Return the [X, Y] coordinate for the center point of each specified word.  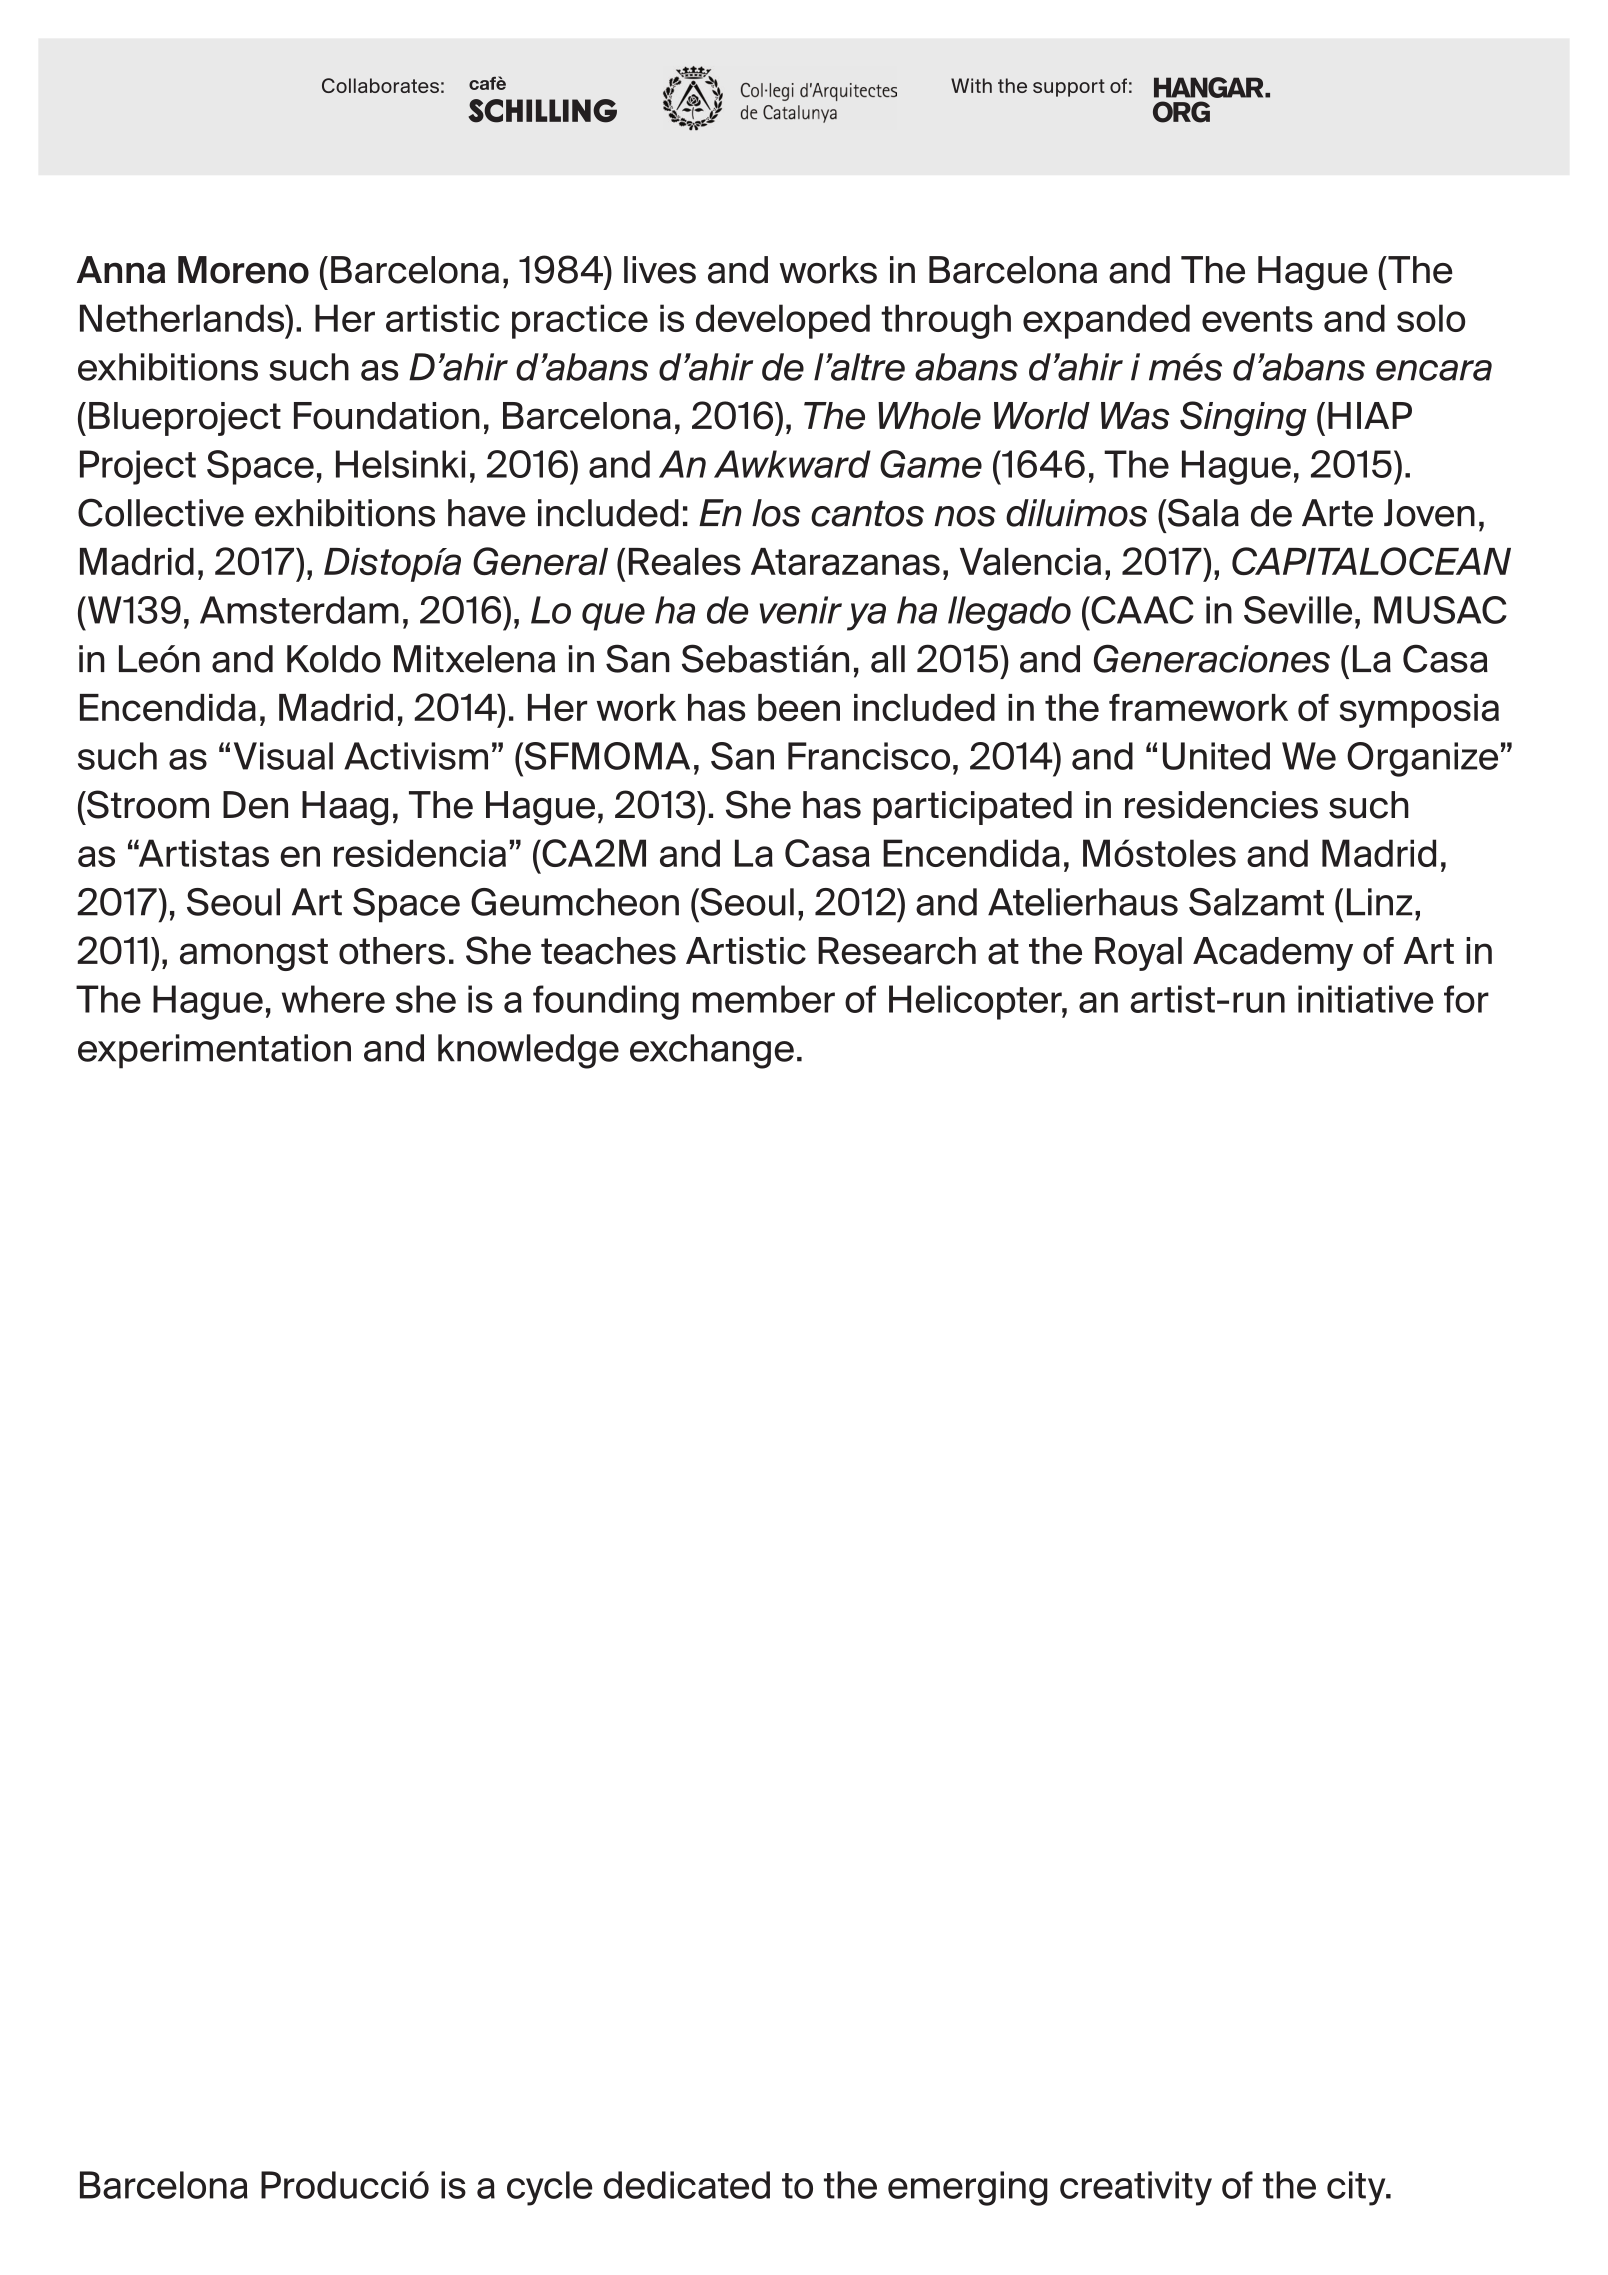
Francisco [869, 756]
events [1257, 319]
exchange [712, 1051]
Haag [345, 808]
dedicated [686, 2185]
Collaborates [380, 85]
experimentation [214, 1051]
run [1259, 1002]
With [971, 85]
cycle [549, 2188]
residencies [1221, 805]
